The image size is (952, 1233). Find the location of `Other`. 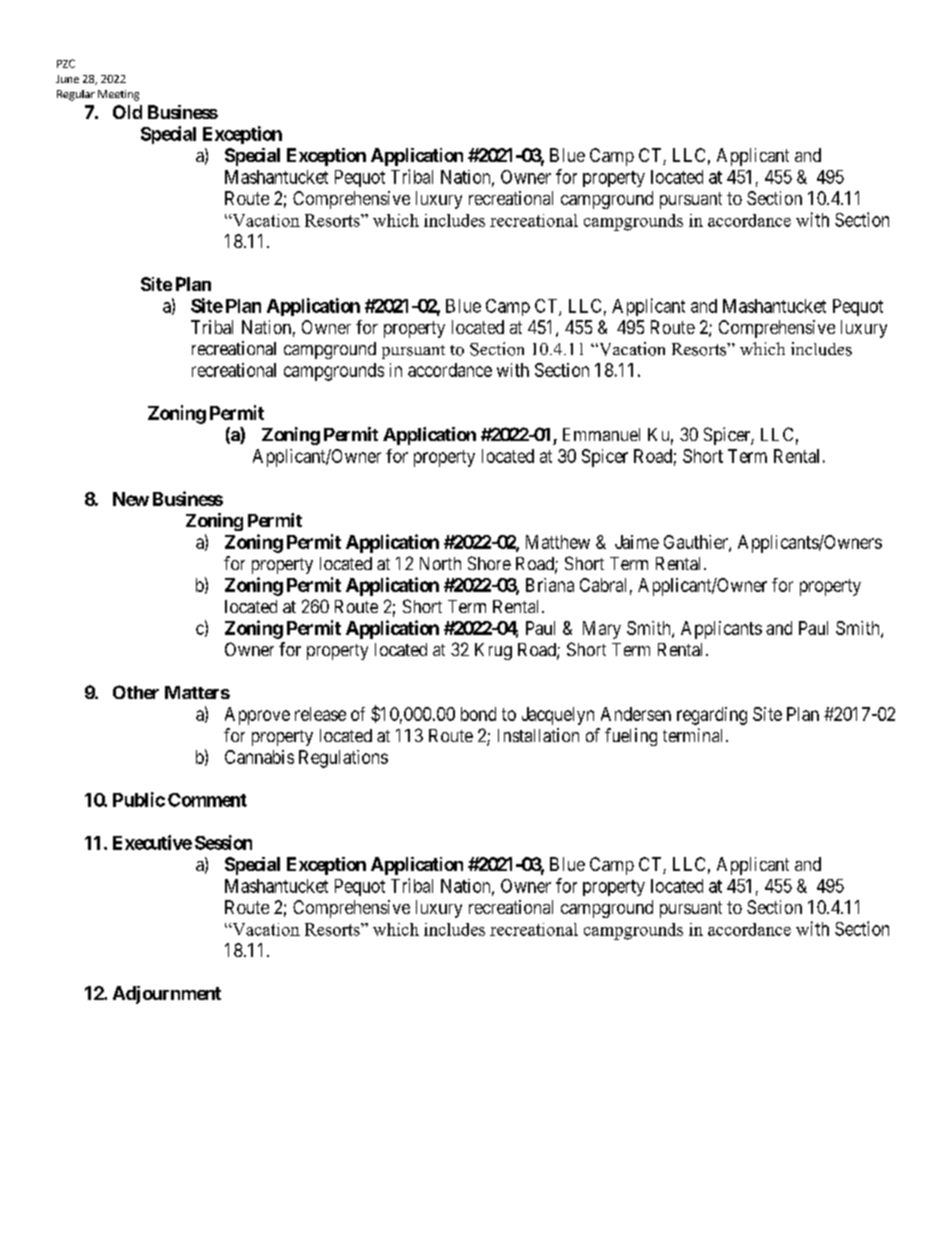

Other is located at coordinates (136, 692).
